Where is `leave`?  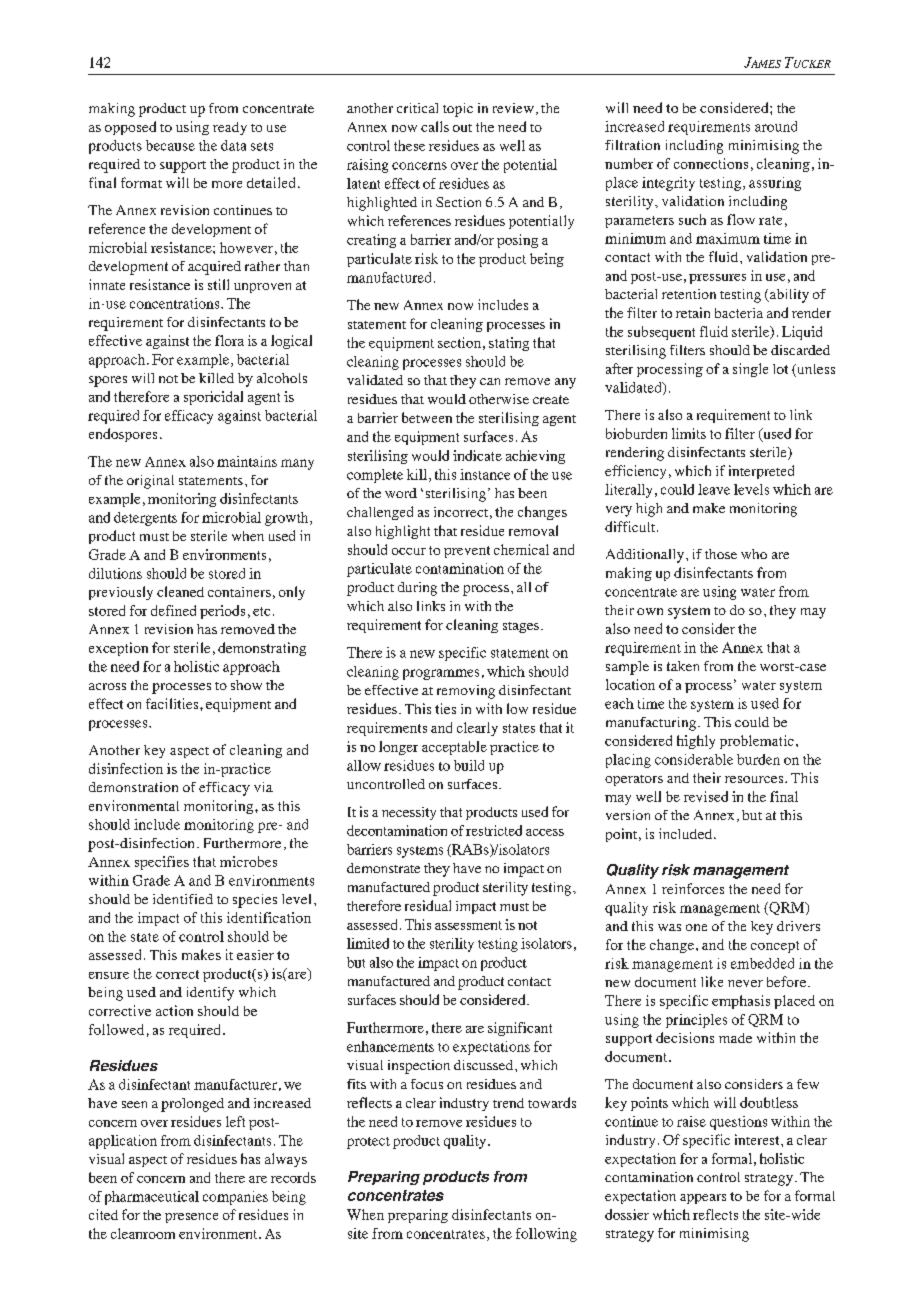
leave is located at coordinates (714, 489).
